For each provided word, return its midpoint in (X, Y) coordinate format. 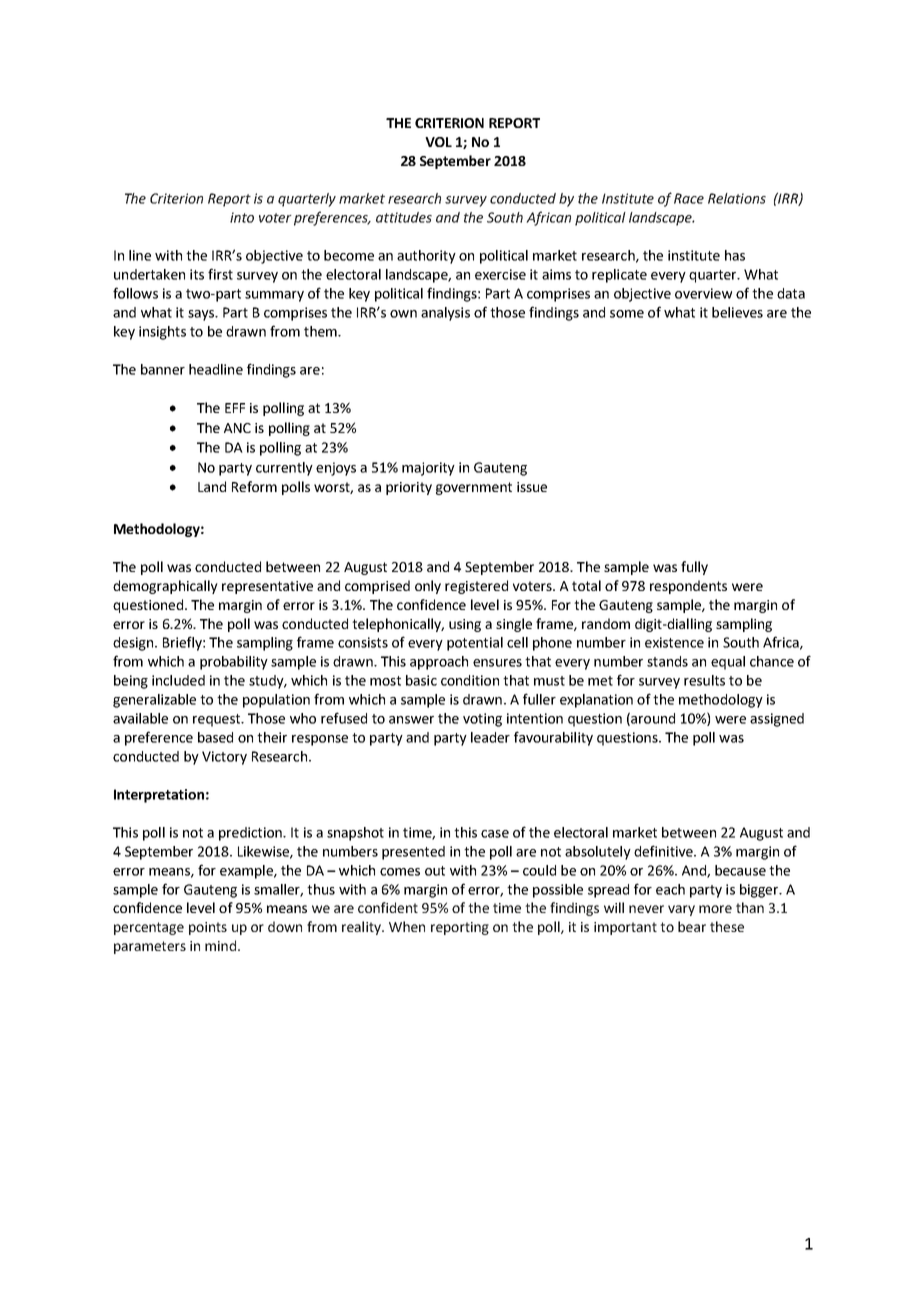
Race (689, 198)
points (208, 928)
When (407, 926)
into (242, 217)
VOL (438, 142)
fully (694, 568)
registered (476, 587)
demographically (165, 587)
